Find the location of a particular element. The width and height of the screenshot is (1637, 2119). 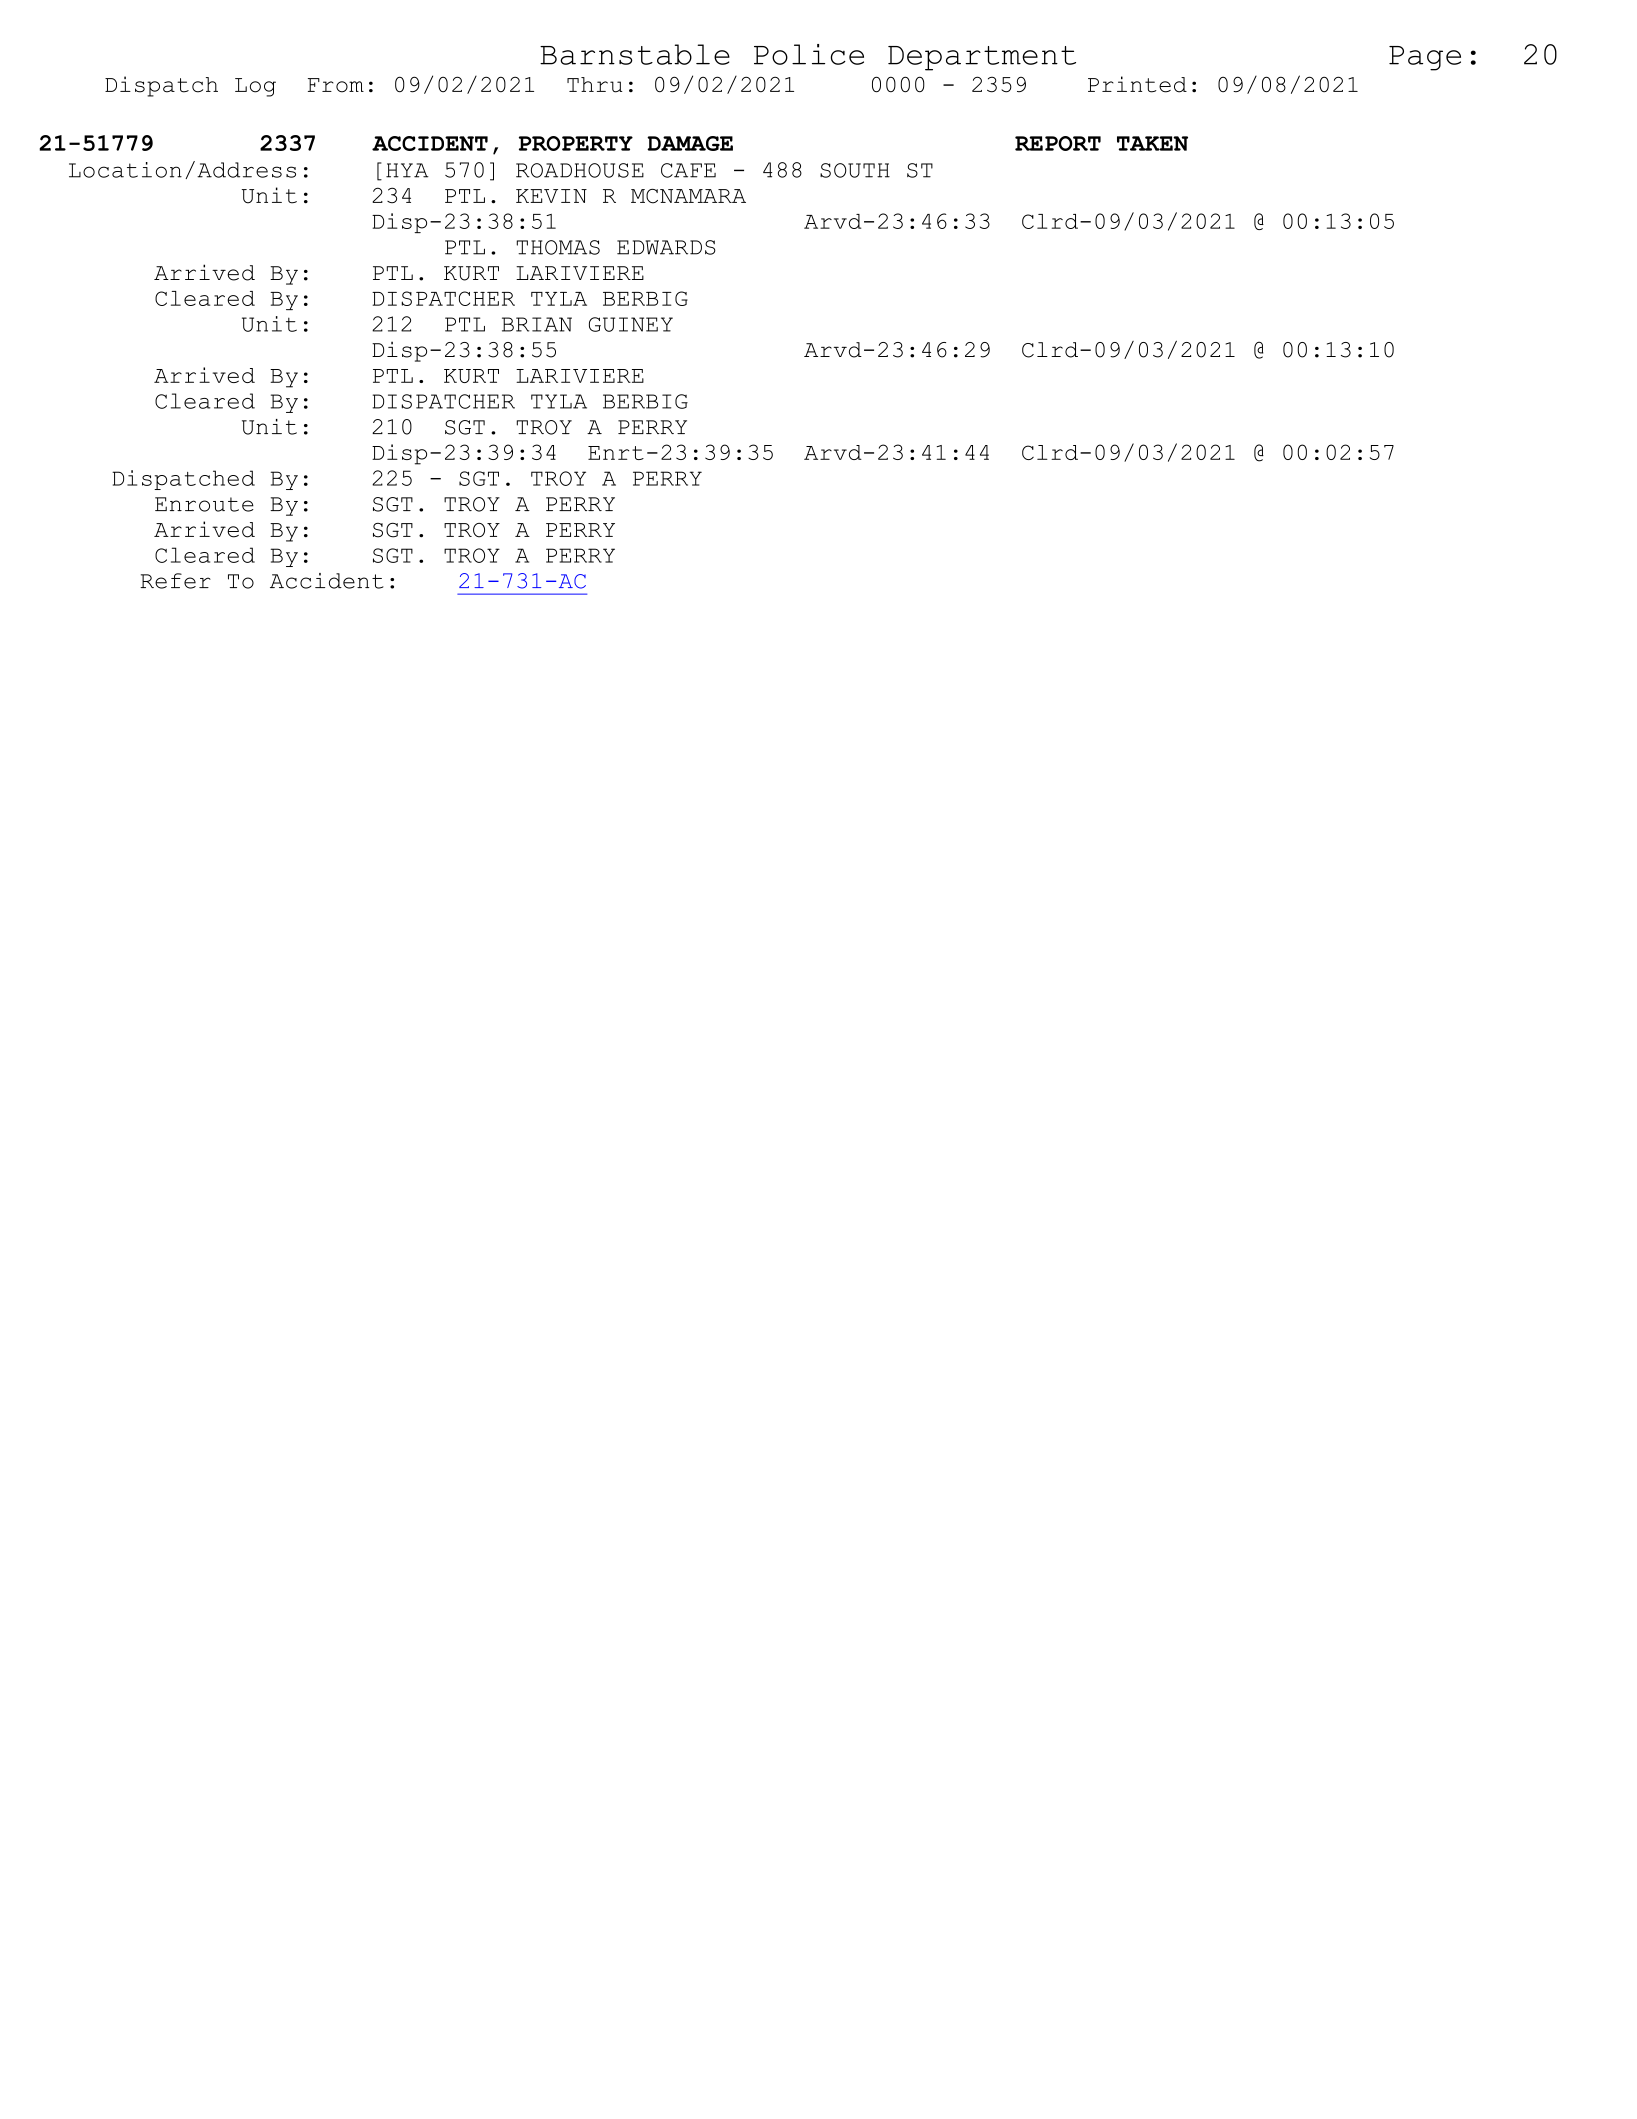

CAFE is located at coordinates (688, 170).
